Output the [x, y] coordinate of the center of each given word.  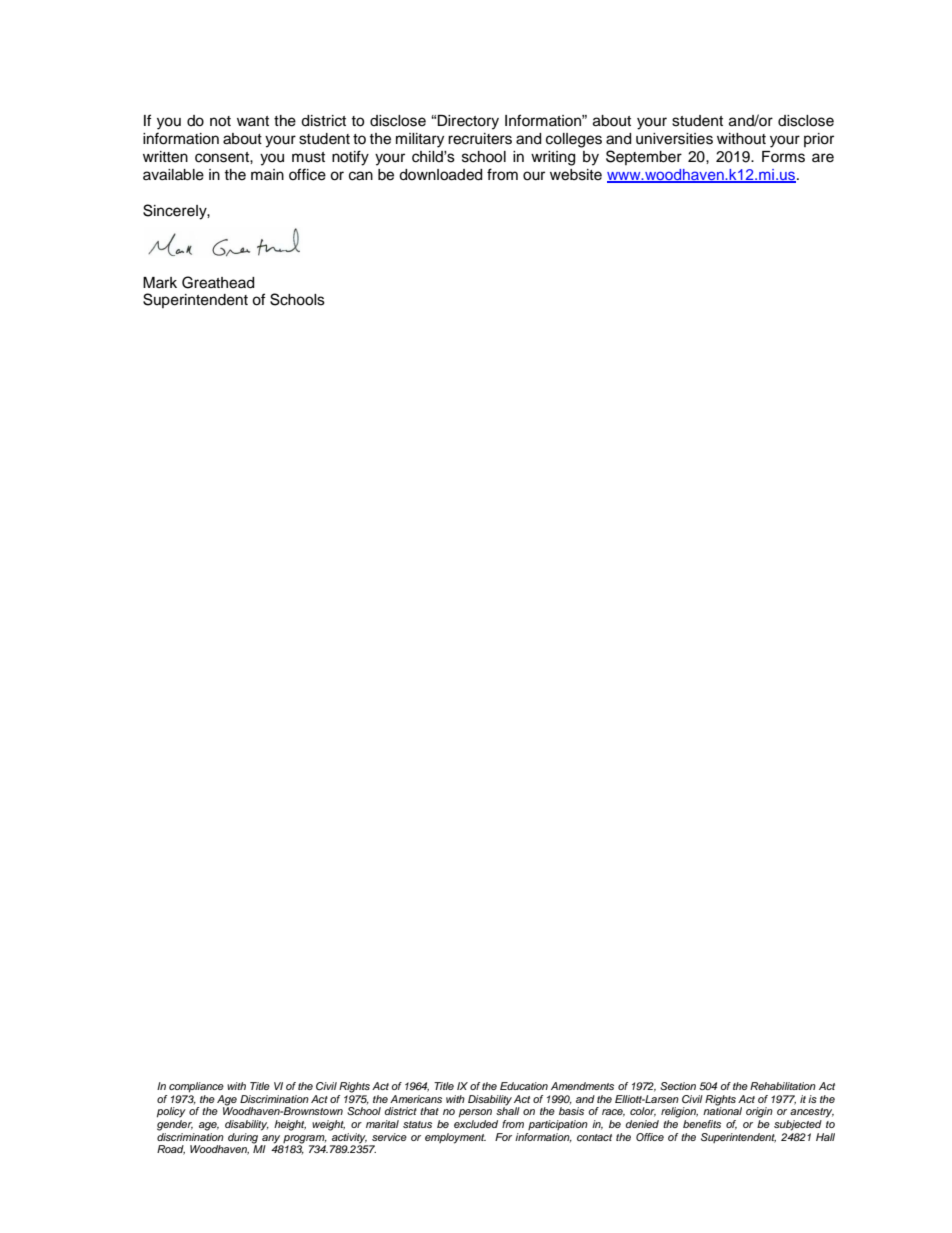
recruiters [480, 139]
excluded [476, 1124]
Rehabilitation [783, 1086]
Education [524, 1086]
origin [759, 1112]
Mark [160, 282]
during [243, 1138]
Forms [783, 157]
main [267, 174]
